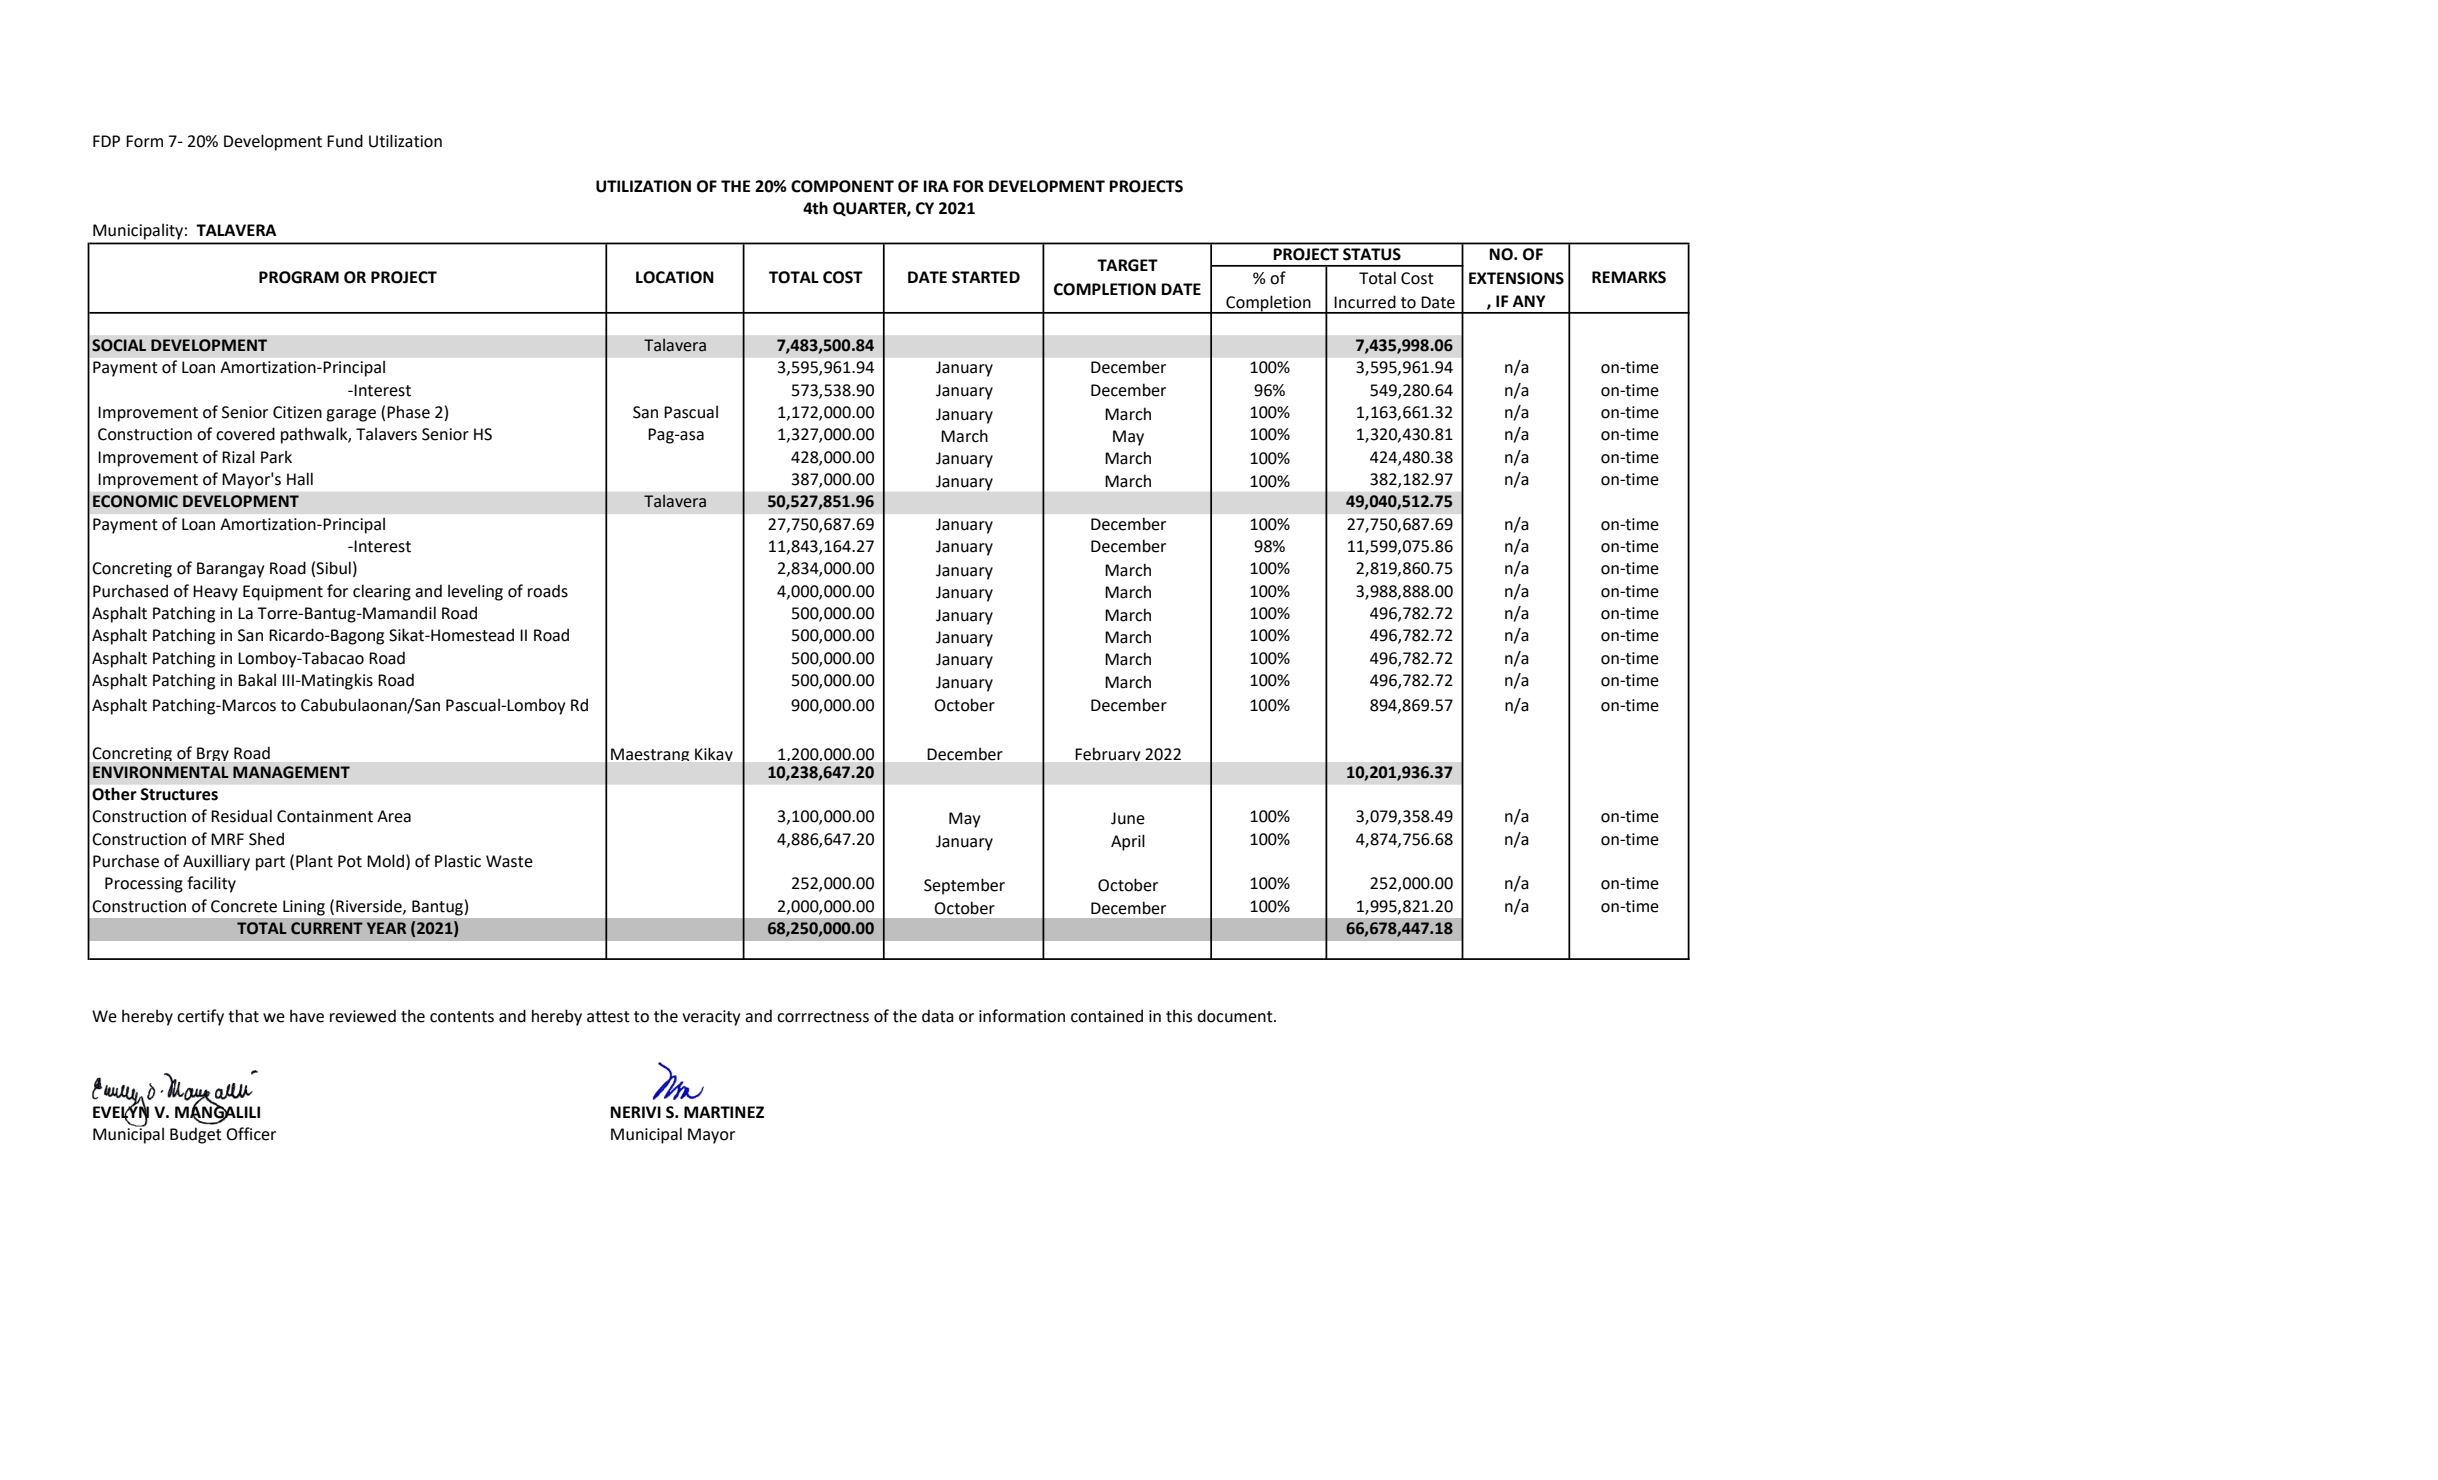 Image resolution: width=2438 pixels, height=1480 pixels. Describe the element at coordinates (842, 186) in the page. I see `COMPONENT` at that location.
